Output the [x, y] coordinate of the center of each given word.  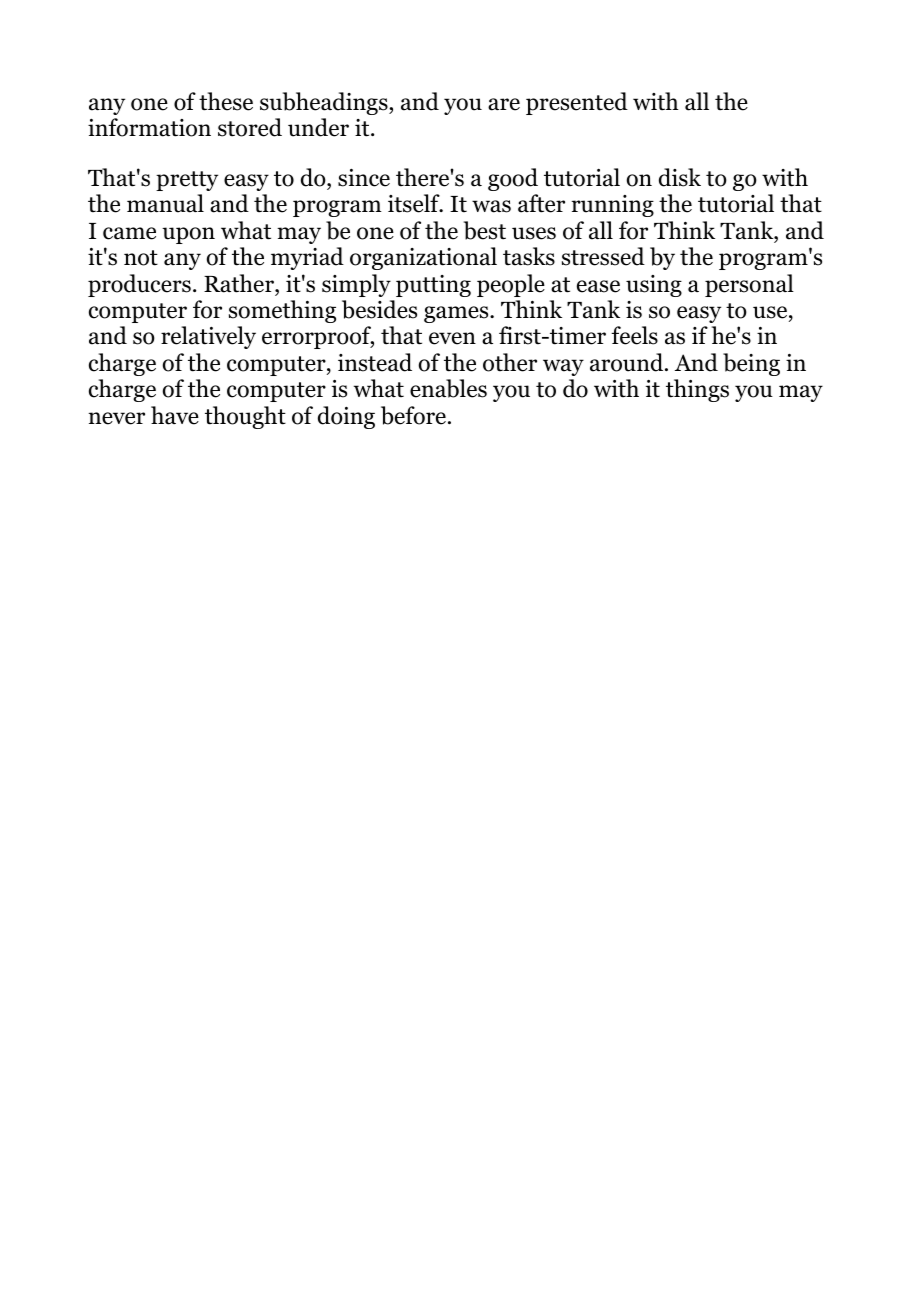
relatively [208, 337]
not [141, 258]
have [175, 415]
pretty [187, 181]
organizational [423, 258]
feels [634, 335]
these [226, 101]
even [452, 338]
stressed [603, 256]
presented [577, 103]
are [504, 104]
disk [680, 177]
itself [415, 203]
